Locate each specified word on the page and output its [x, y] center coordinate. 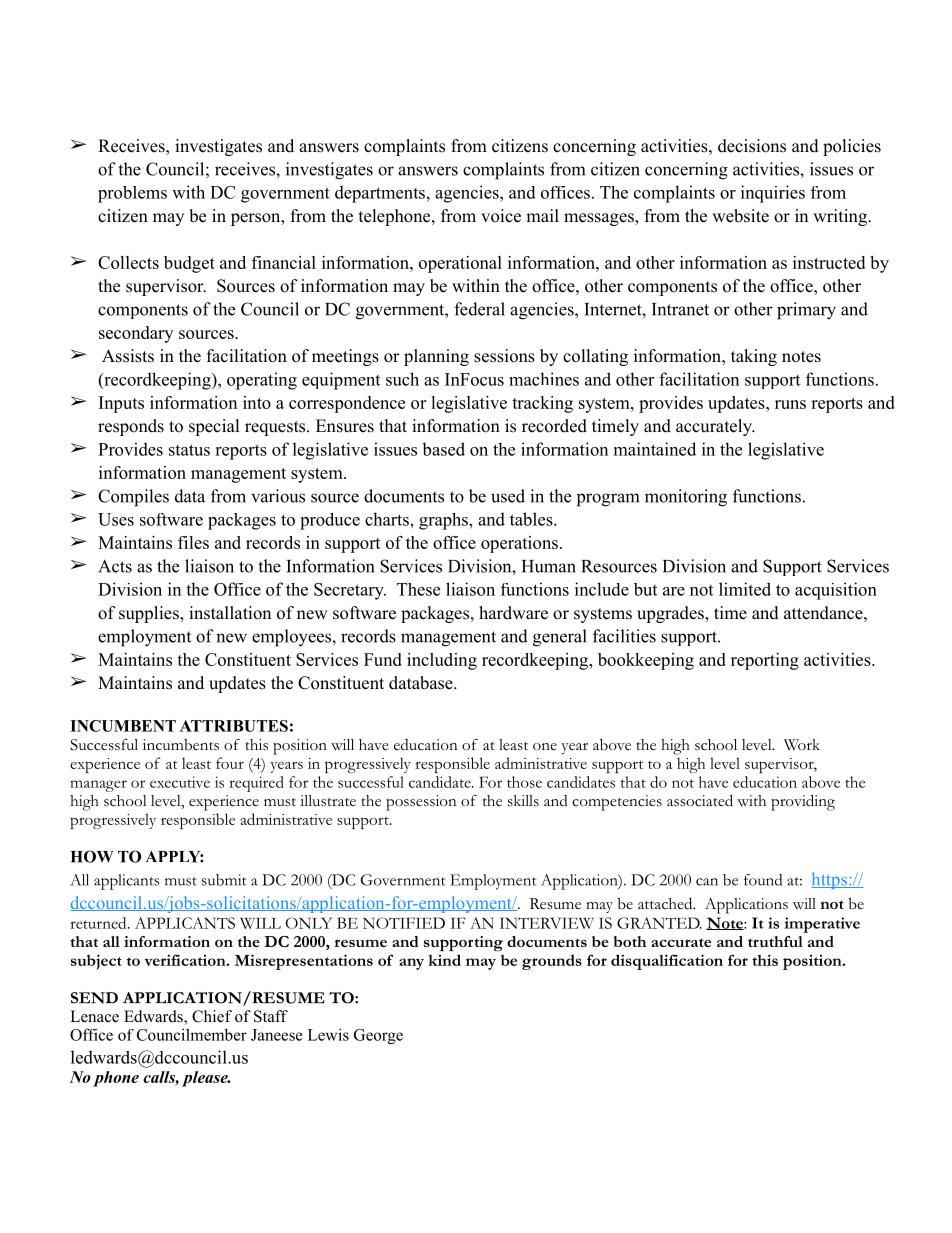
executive [180, 782]
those [524, 782]
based [443, 449]
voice [501, 216]
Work [802, 744]
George [378, 1036]
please [206, 1079]
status [189, 450]
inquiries [773, 194]
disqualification [667, 962]
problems [132, 194]
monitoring [686, 498]
